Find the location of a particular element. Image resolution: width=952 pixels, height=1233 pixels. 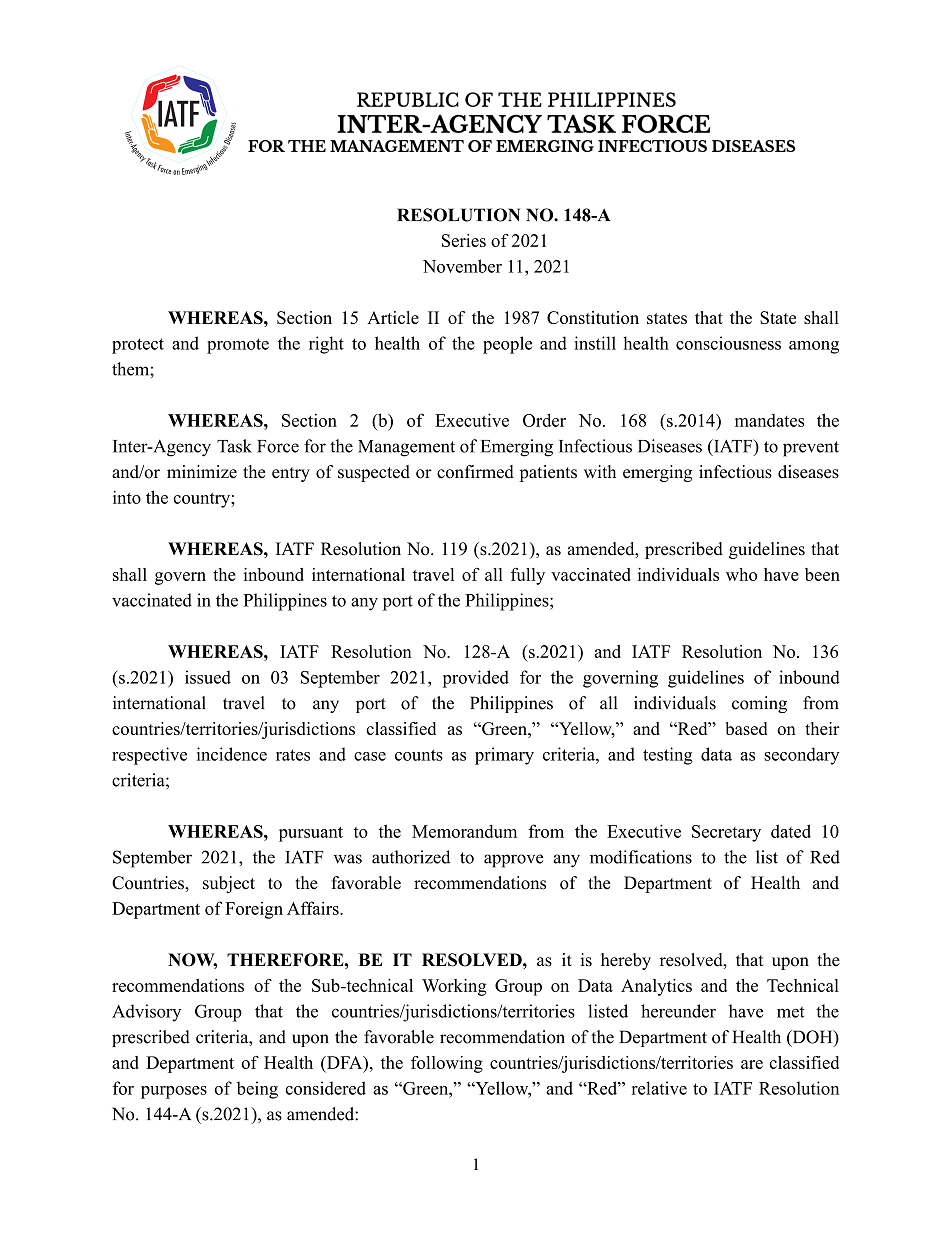

purposes is located at coordinates (174, 1092).
